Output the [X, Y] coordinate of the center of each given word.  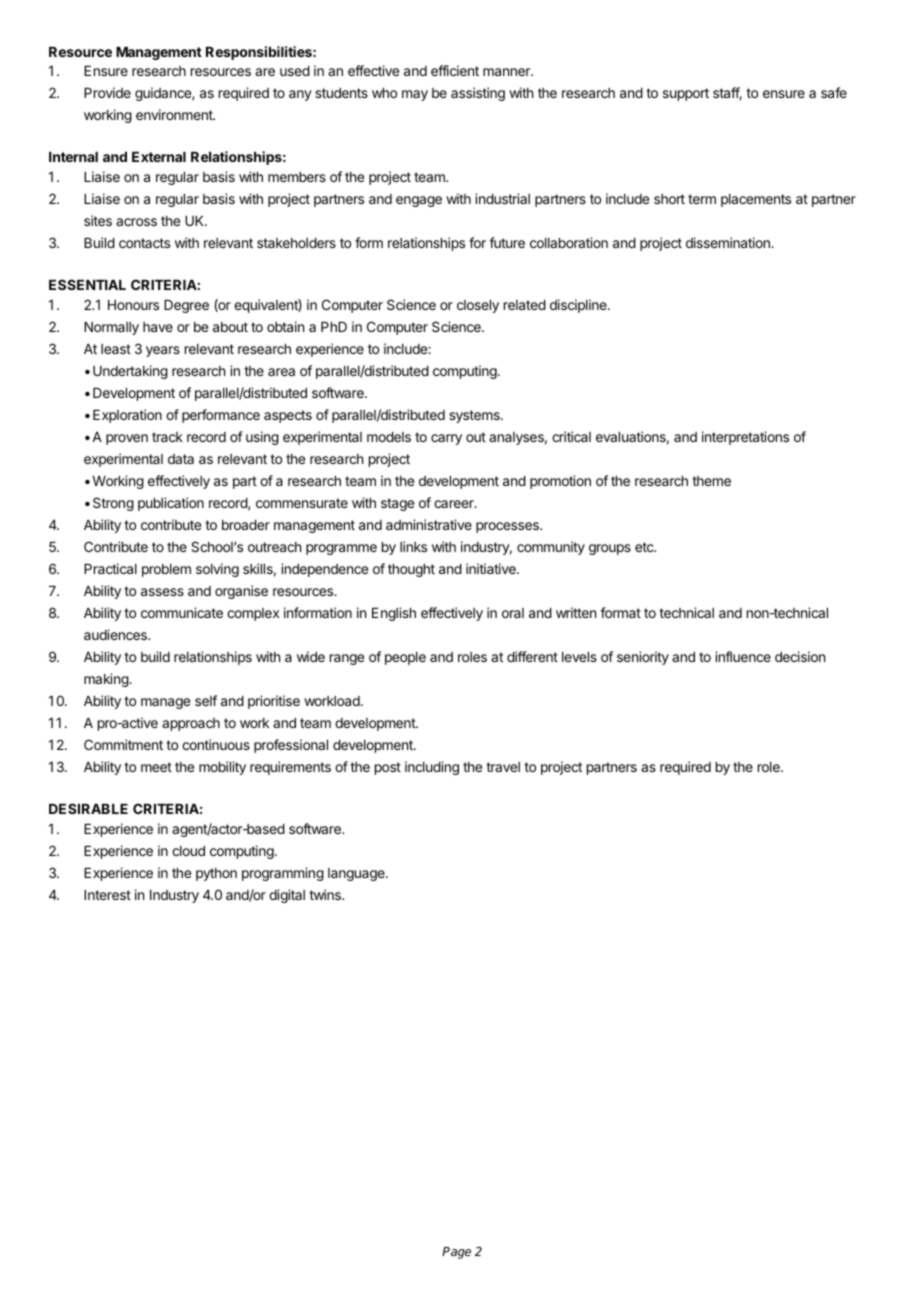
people [405, 658]
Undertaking [130, 372]
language [357, 874]
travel [503, 767]
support [686, 94]
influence [743, 656]
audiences [116, 634]
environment [175, 114]
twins [326, 894]
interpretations [745, 438]
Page [456, 1253]
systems [475, 416]
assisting [478, 94]
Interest [107, 895]
